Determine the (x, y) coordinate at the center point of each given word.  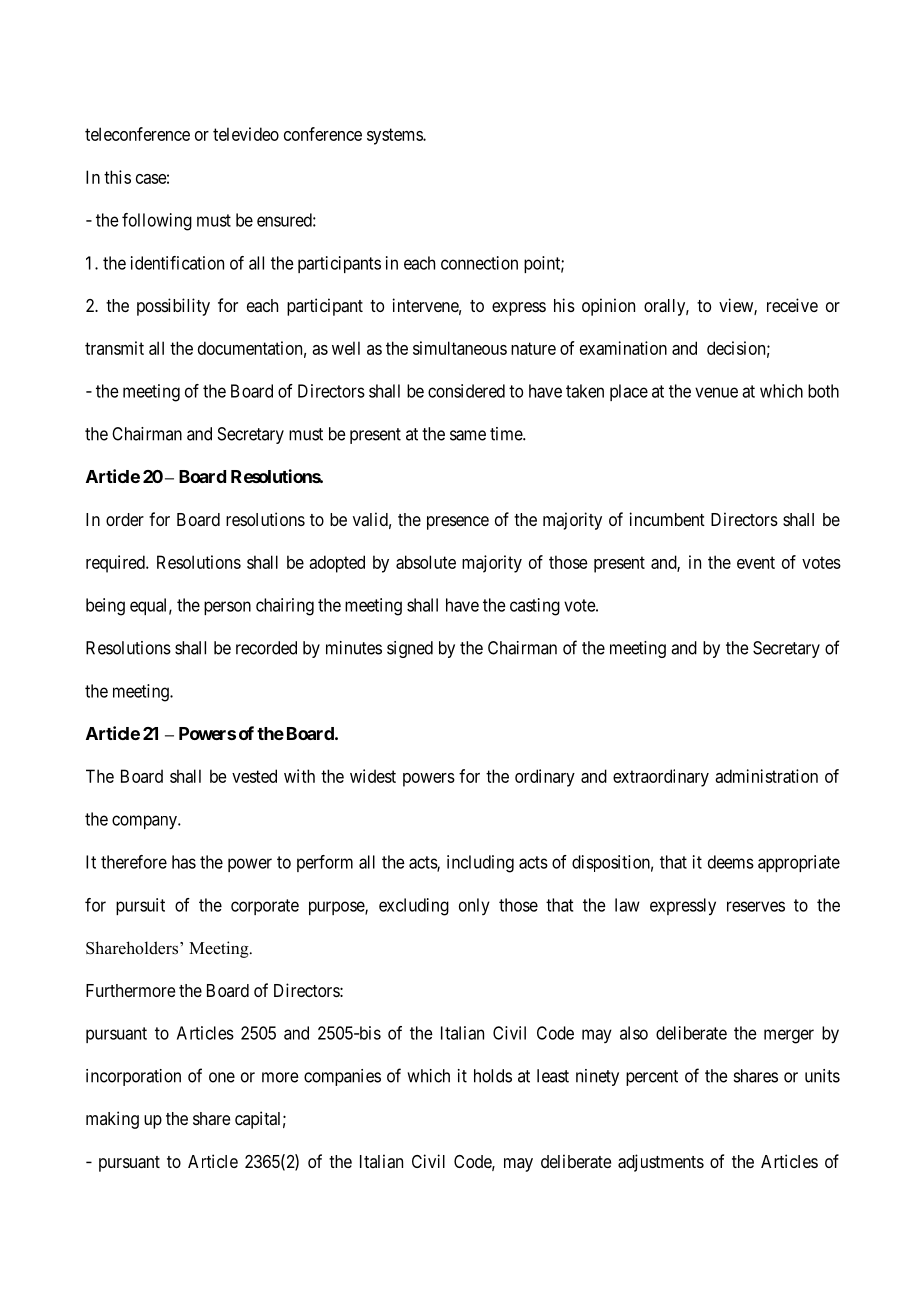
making (112, 1120)
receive (792, 305)
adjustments (661, 1163)
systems (395, 136)
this (117, 177)
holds (493, 1076)
